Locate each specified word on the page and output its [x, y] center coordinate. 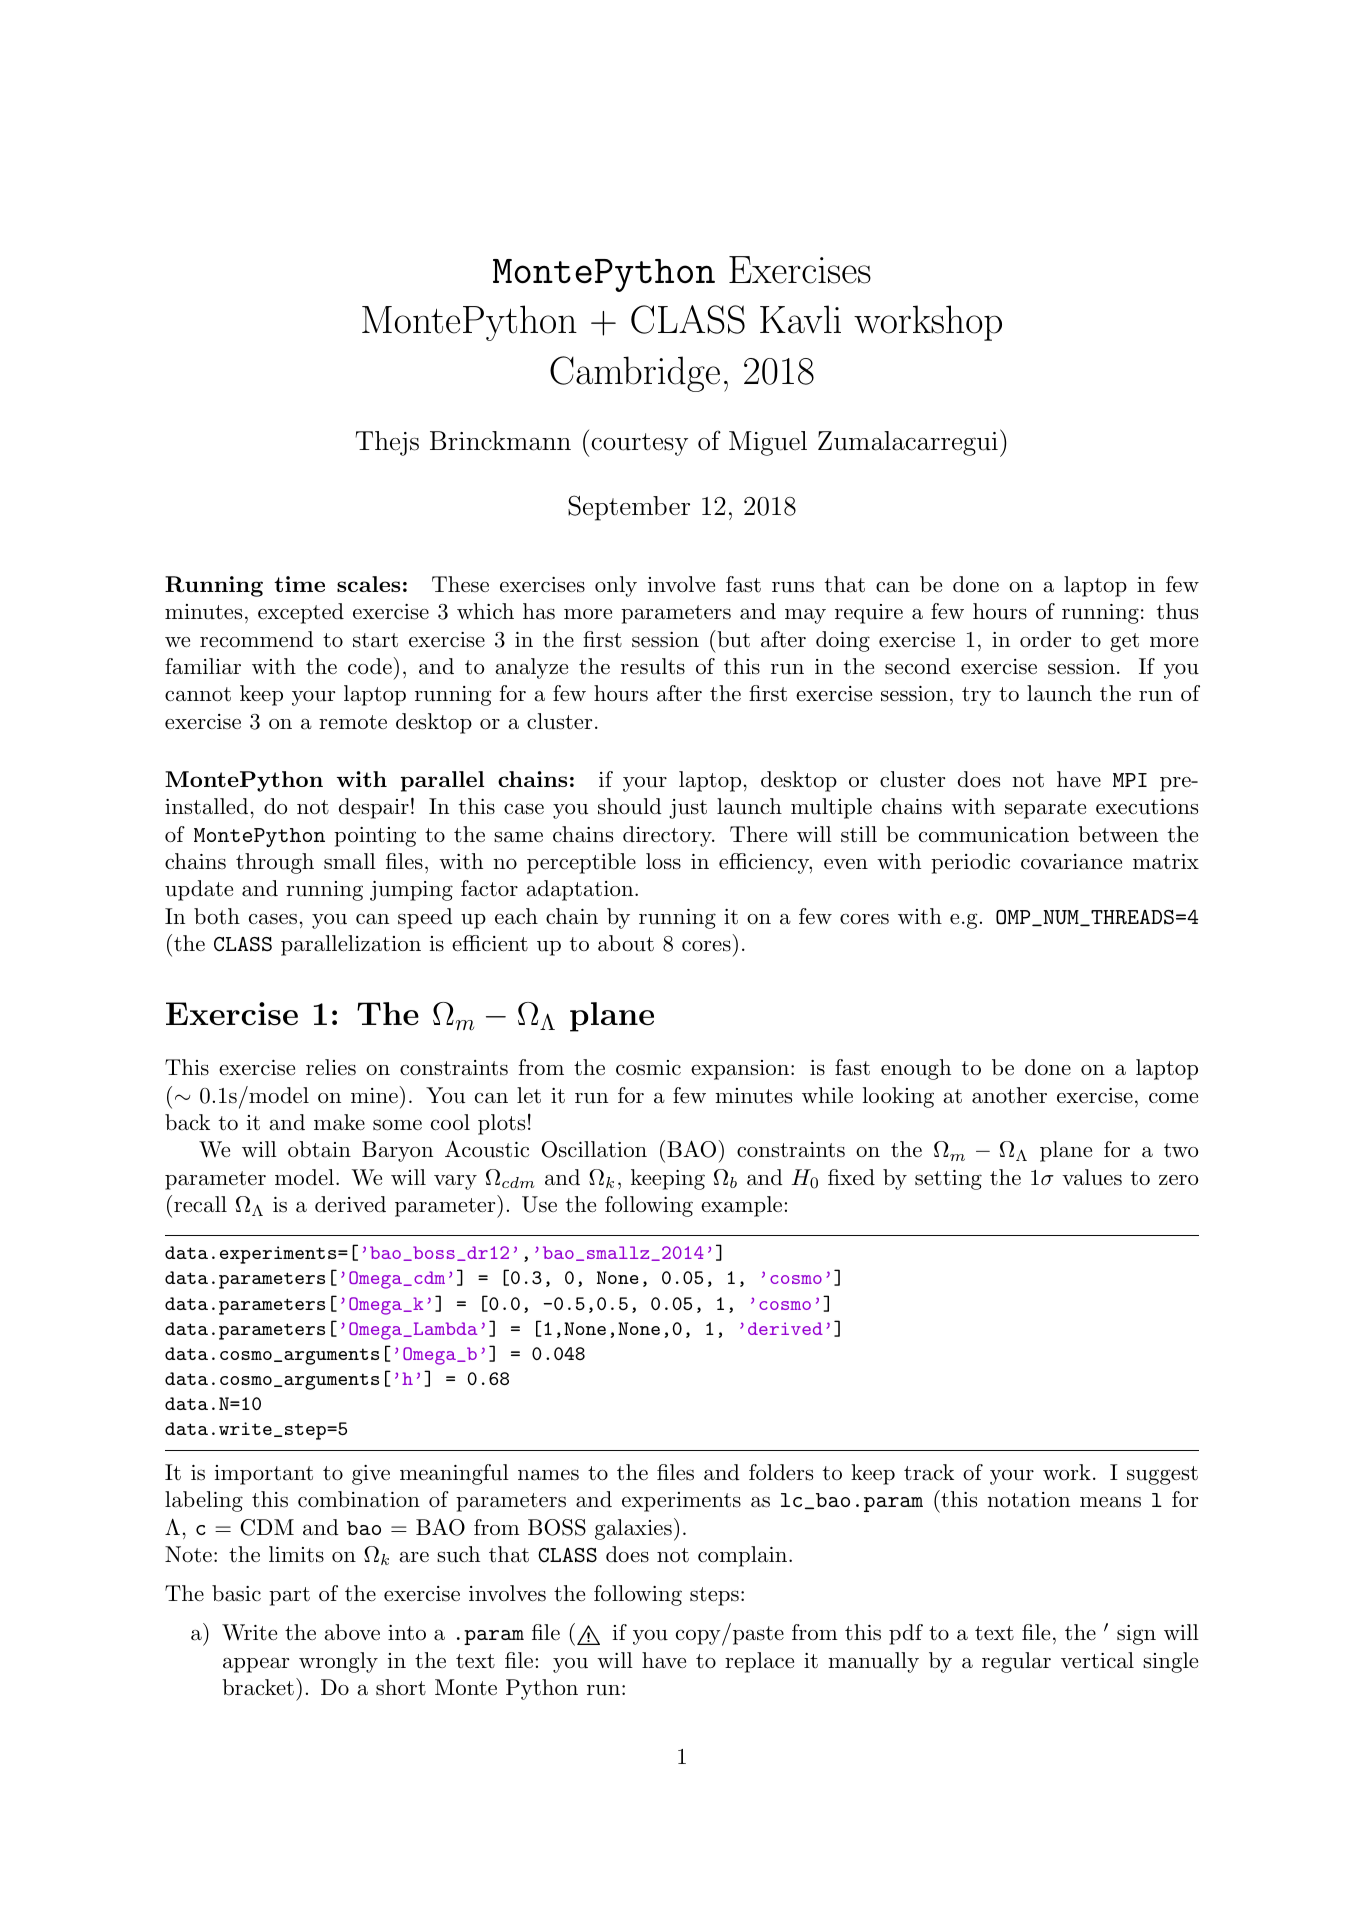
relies [331, 1067]
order [1045, 639]
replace [759, 1662]
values [1092, 1177]
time [299, 584]
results [653, 666]
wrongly [338, 1662]
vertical [1097, 1660]
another [1009, 1095]
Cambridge [635, 374]
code [370, 666]
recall [200, 1204]
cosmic [648, 1068]
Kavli [800, 319]
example [741, 1206]
